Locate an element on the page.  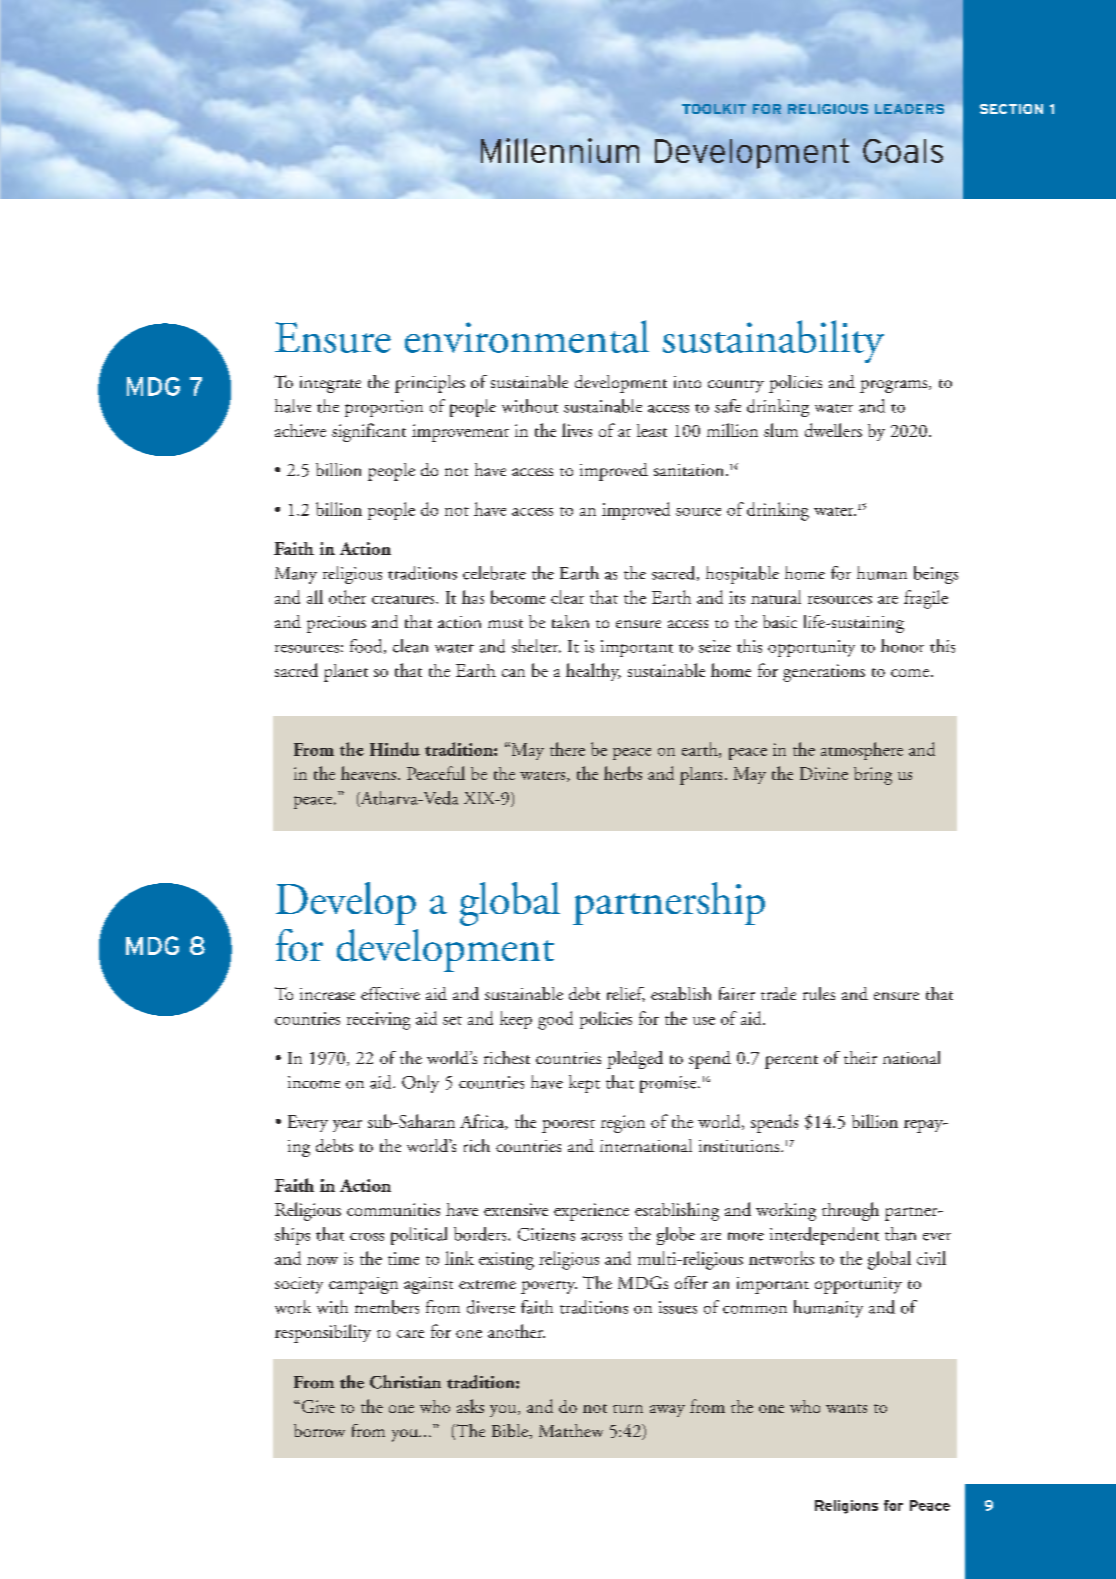
receiving is located at coordinates (378, 1021).
